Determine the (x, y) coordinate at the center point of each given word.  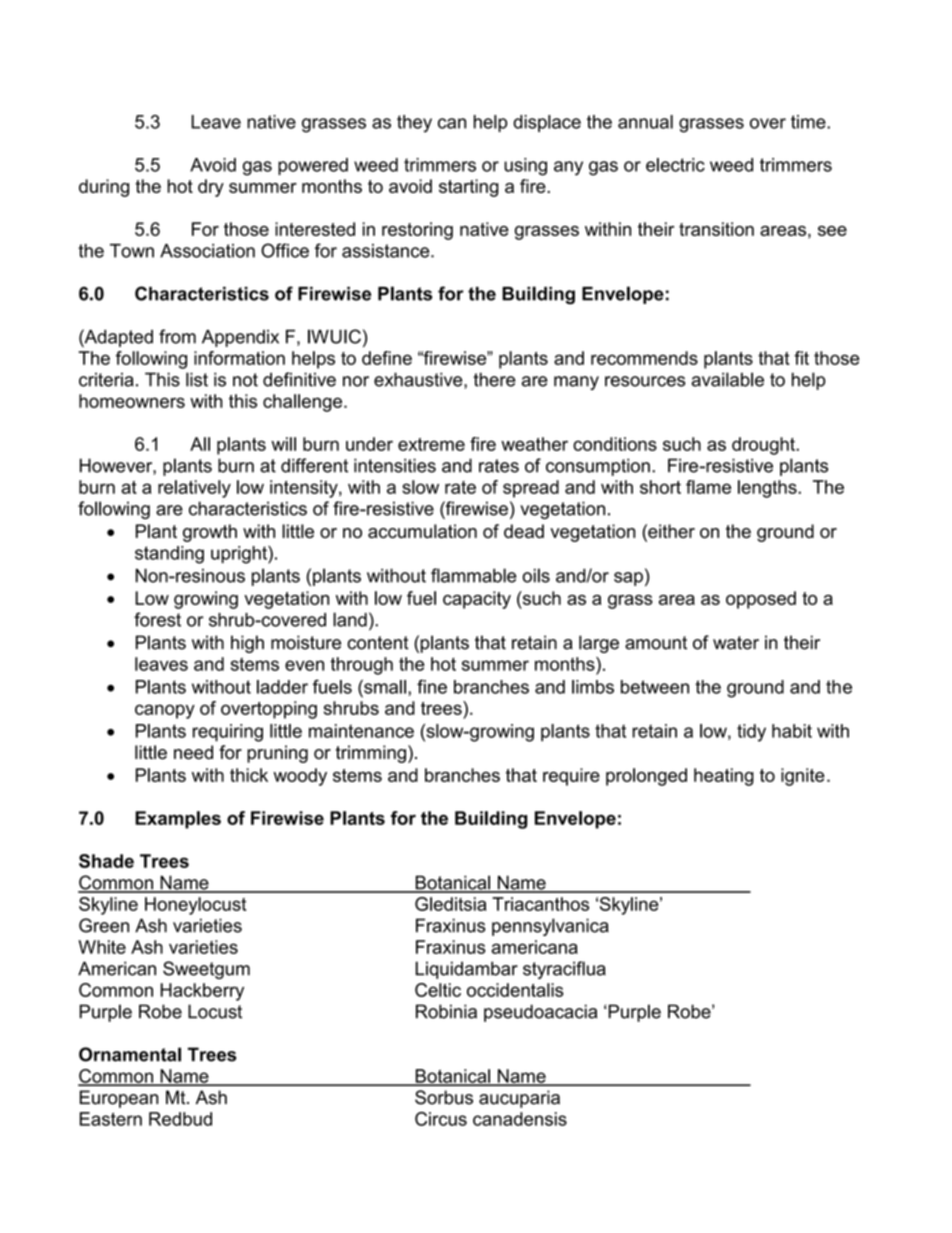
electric (675, 165)
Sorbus (444, 1097)
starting (469, 188)
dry (211, 188)
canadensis (520, 1119)
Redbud (180, 1119)
